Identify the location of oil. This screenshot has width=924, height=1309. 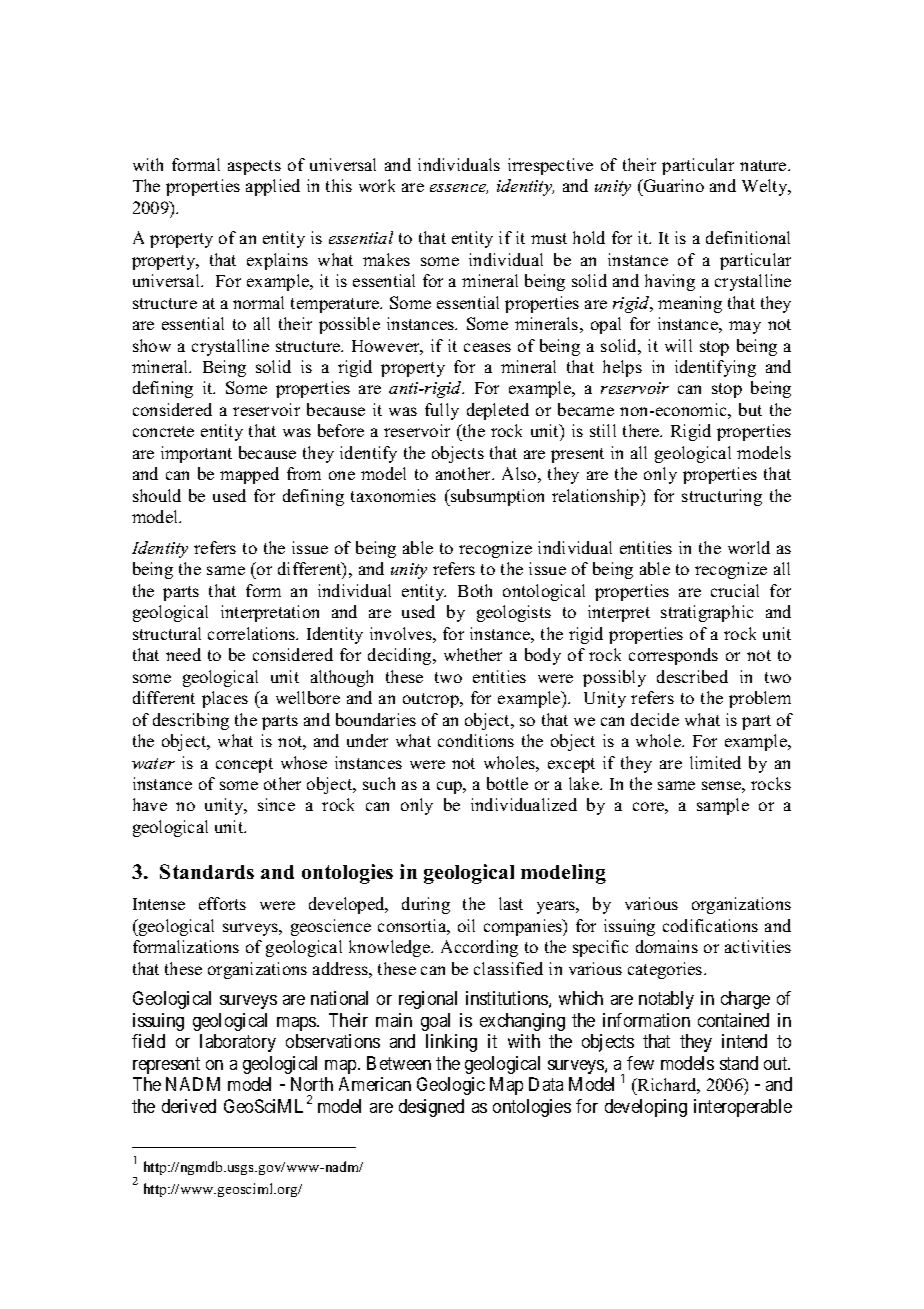
(466, 925).
